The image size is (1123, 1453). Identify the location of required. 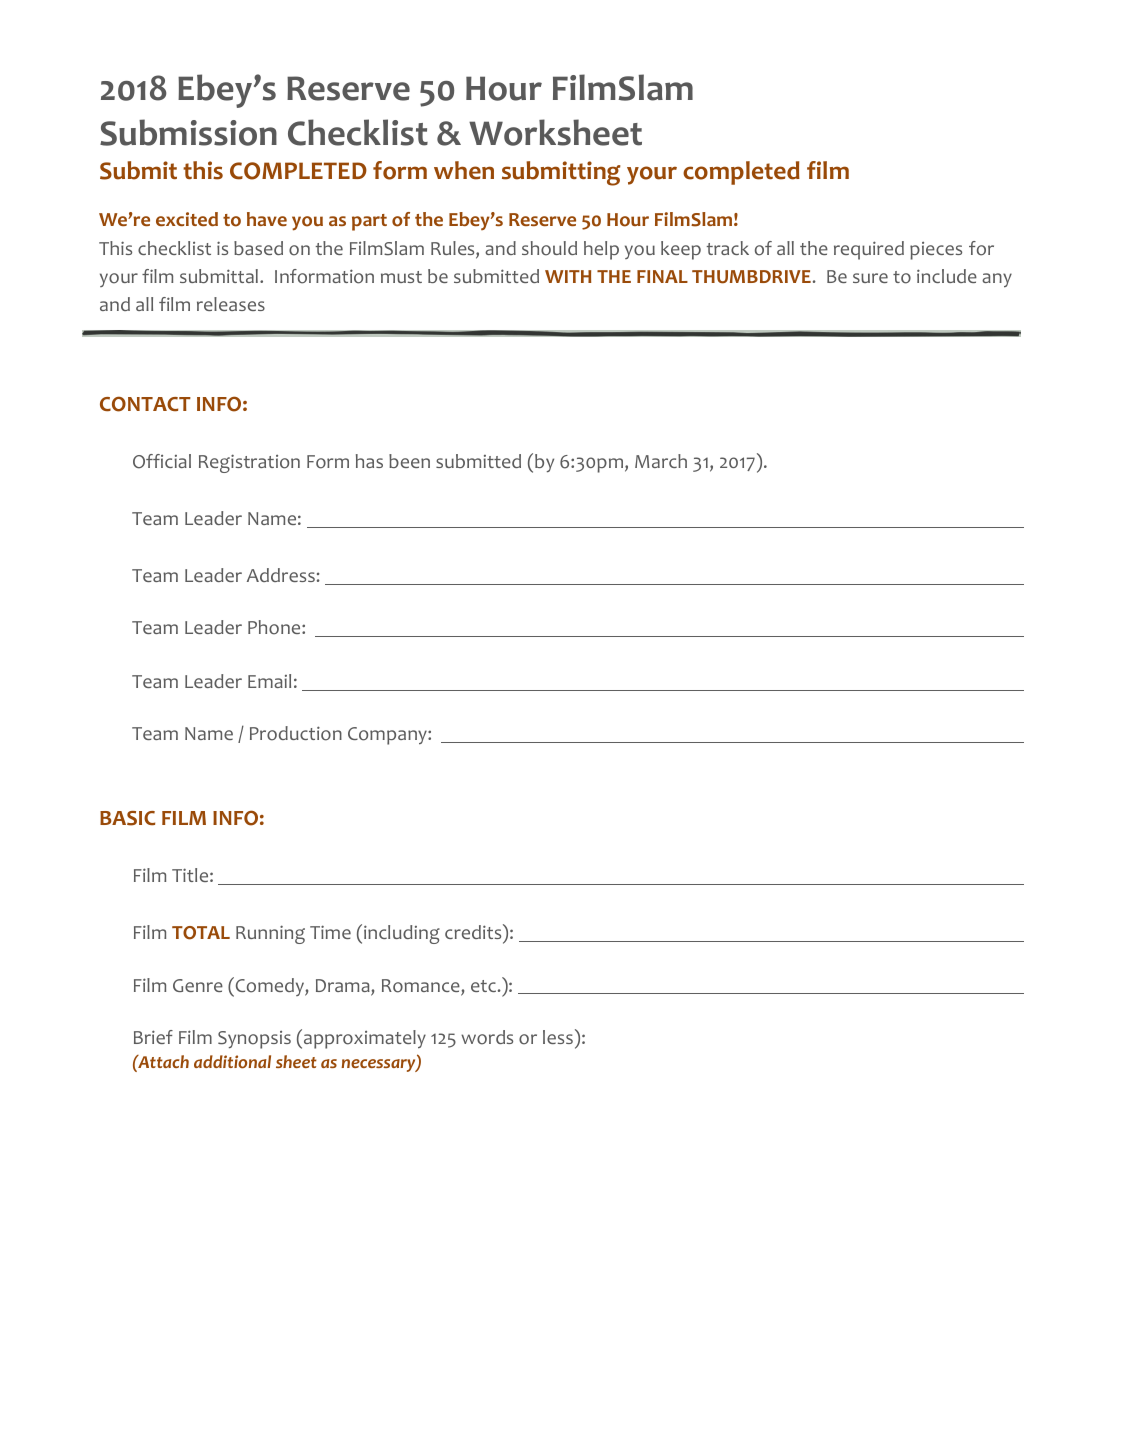
(869, 250).
